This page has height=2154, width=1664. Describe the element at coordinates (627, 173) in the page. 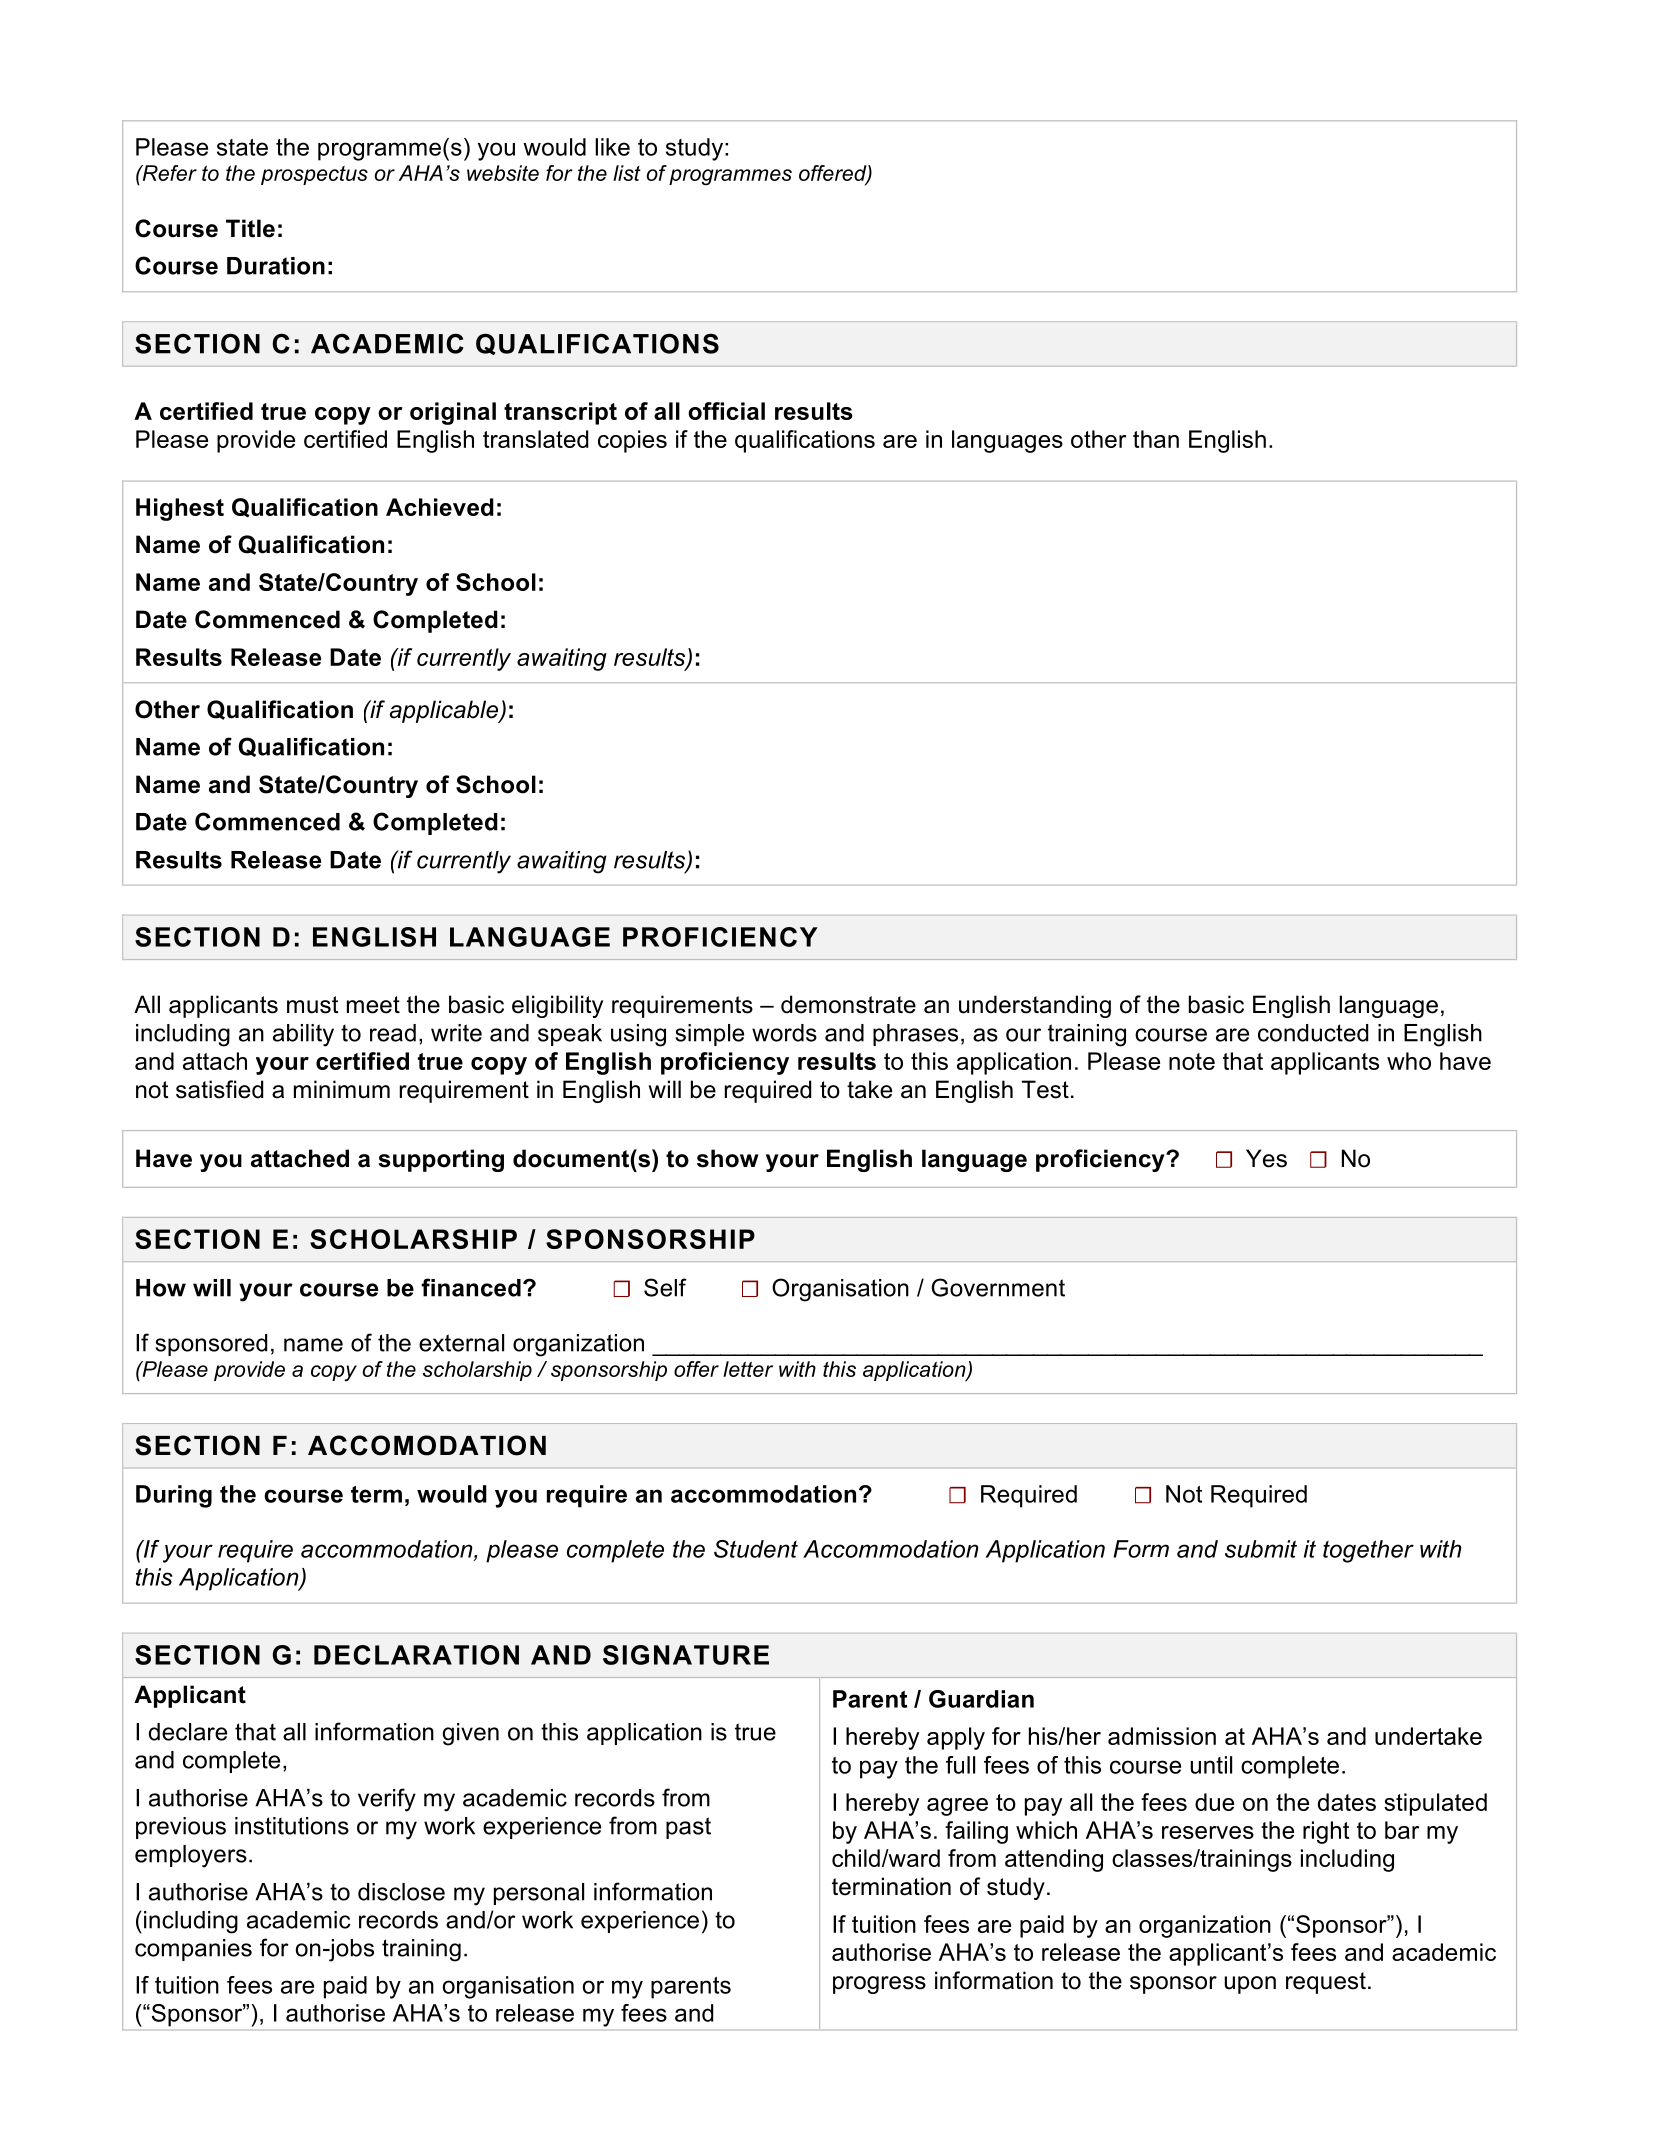

I see `list` at that location.
